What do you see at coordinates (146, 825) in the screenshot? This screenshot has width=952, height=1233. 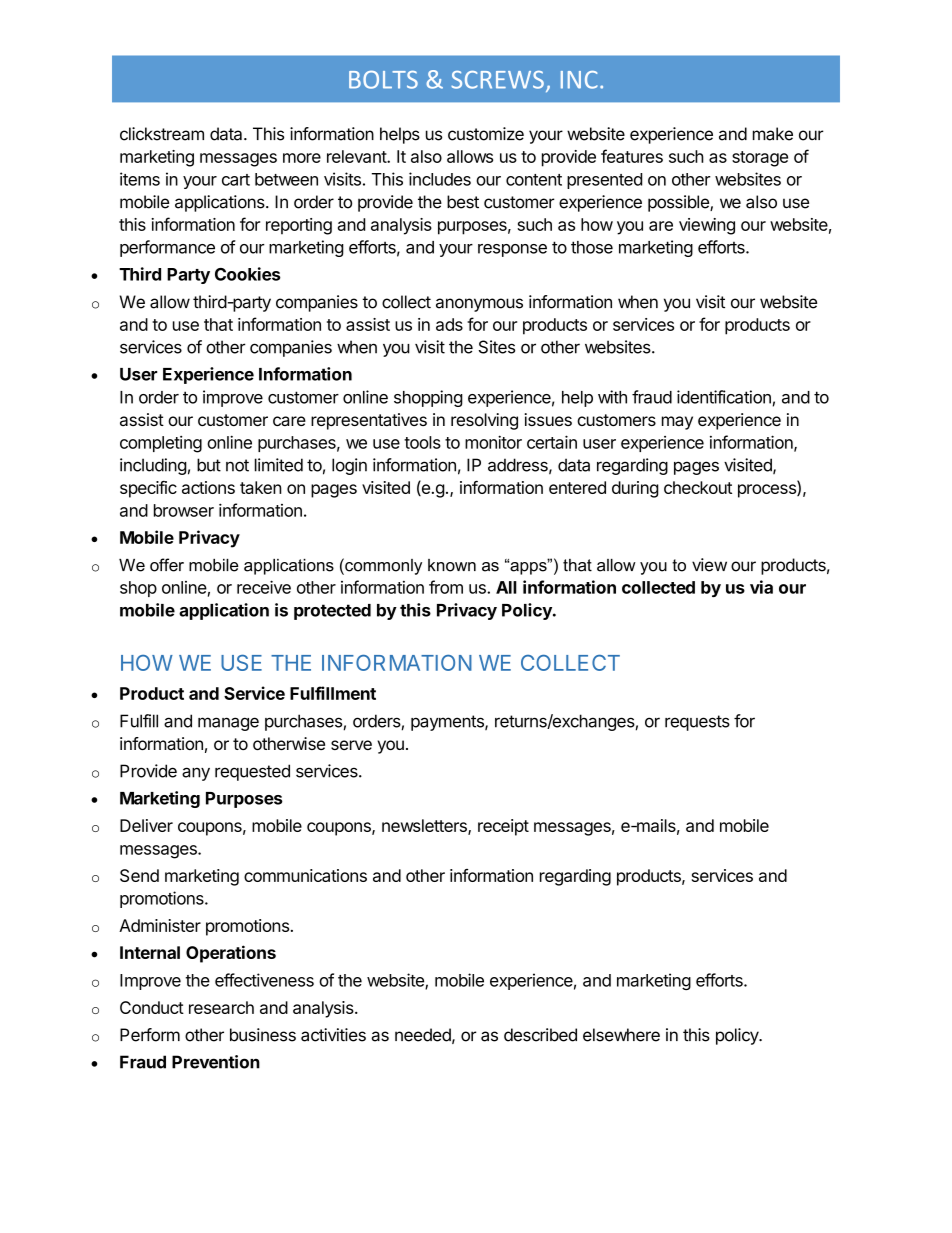 I see `Deliver` at bounding box center [146, 825].
